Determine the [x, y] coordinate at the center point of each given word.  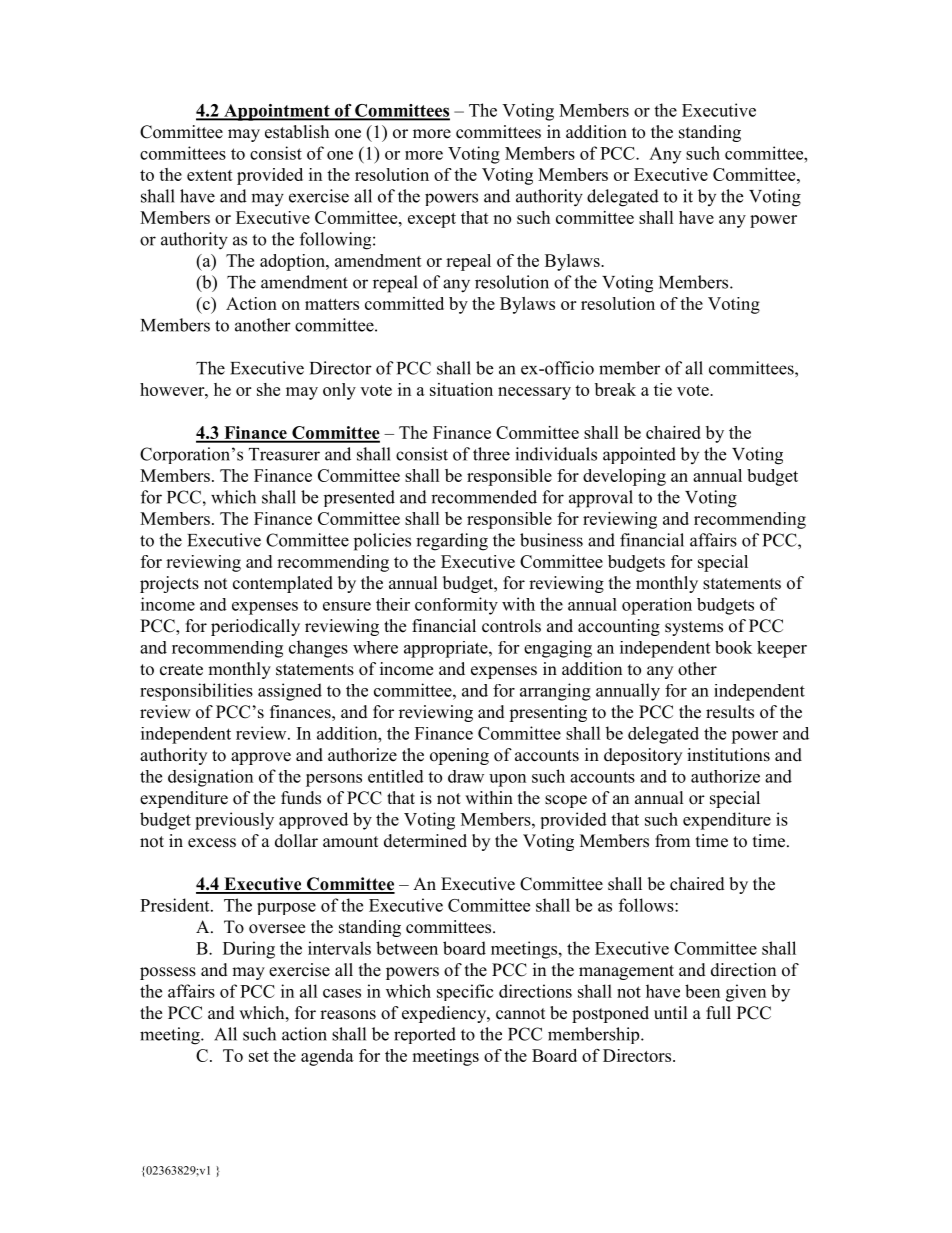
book [733, 647]
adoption [293, 262]
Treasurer [284, 454]
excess [212, 843]
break [615, 389]
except [432, 220]
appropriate [447, 649]
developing [624, 477]
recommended [484, 497]
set [259, 1056]
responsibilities [196, 692]
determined [425, 841]
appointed [639, 455]
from [672, 841]
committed [404, 303]
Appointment [277, 112]
